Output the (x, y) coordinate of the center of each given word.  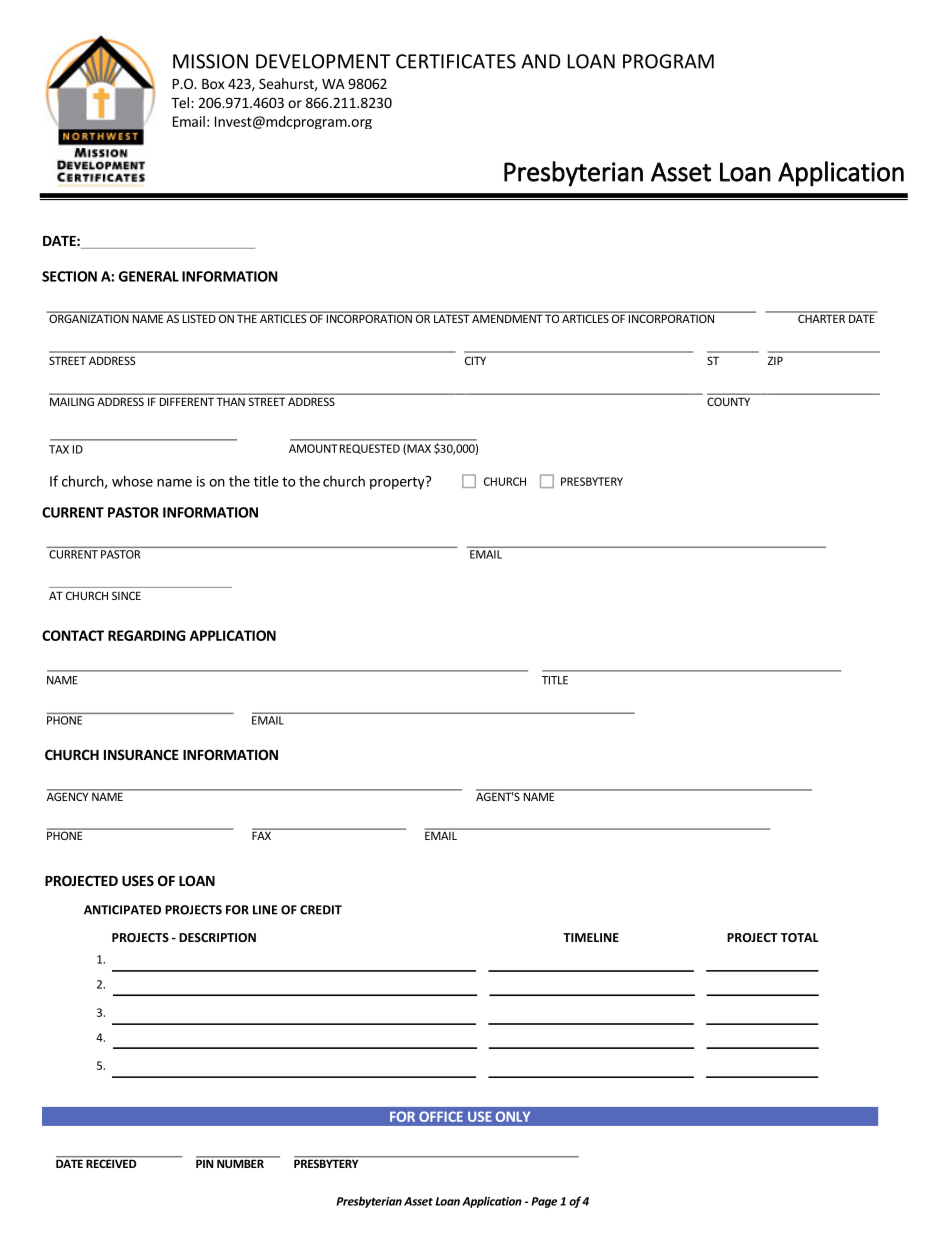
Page (544, 1202)
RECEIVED (111, 1162)
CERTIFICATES (456, 61)
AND (540, 61)
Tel (180, 102)
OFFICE (441, 1116)
